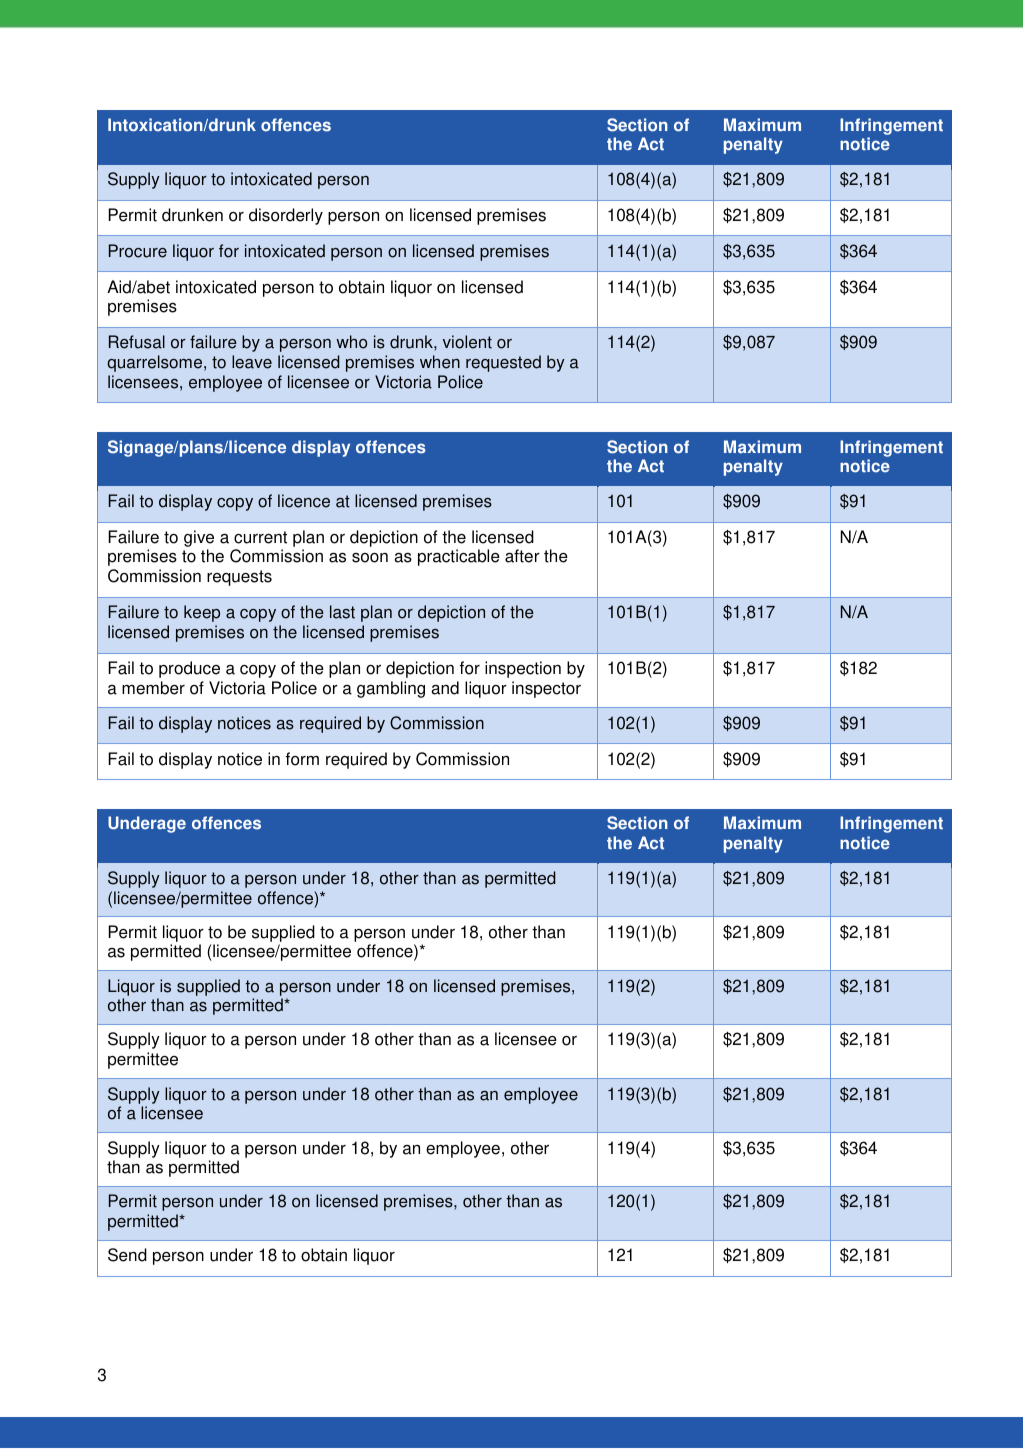 The height and width of the document is (1449, 1024). What do you see at coordinates (370, 558) in the document?
I see `soon` at bounding box center [370, 558].
